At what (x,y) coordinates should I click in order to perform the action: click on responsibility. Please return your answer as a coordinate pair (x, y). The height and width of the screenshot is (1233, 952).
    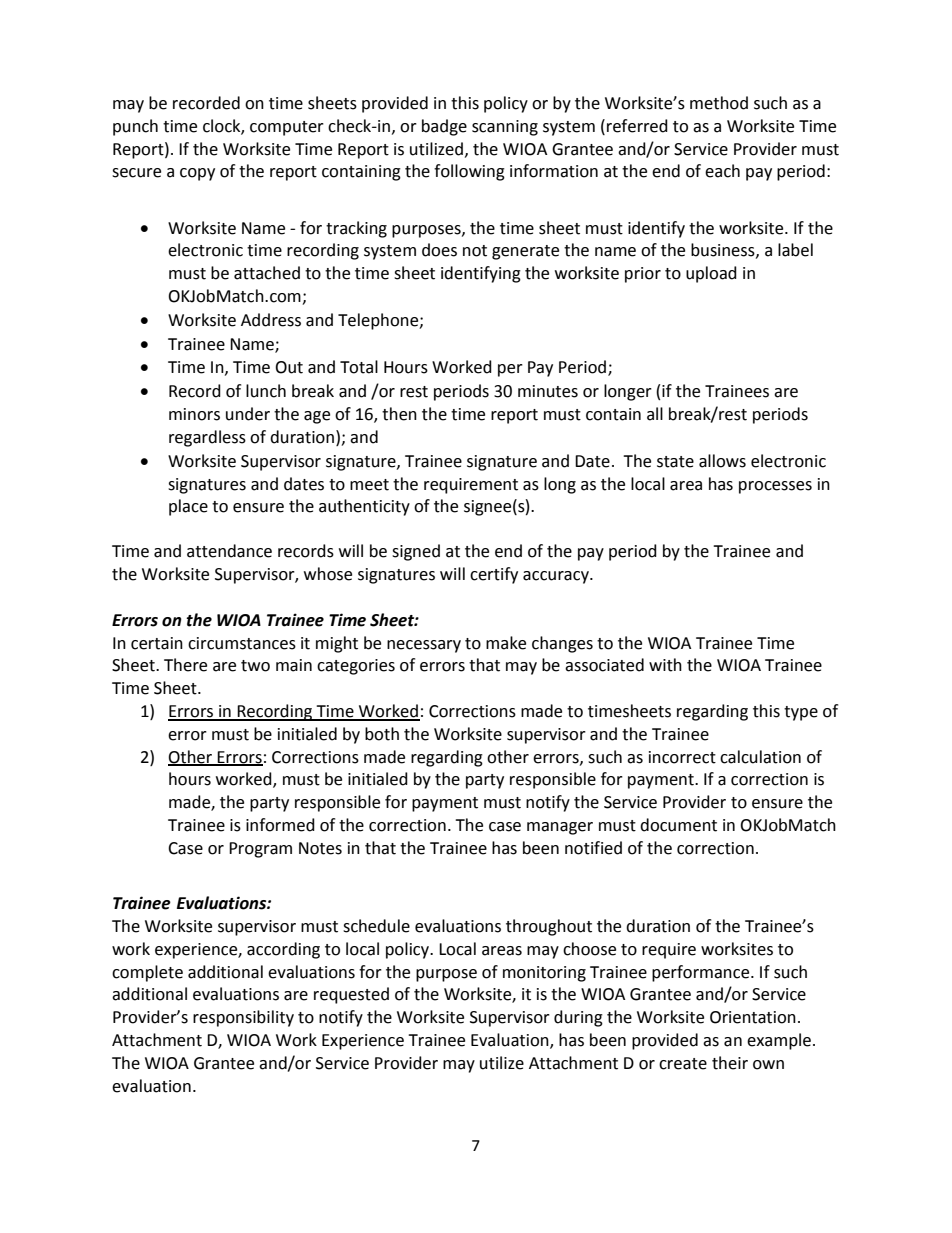
    Looking at the image, I should click on (243, 1018).
